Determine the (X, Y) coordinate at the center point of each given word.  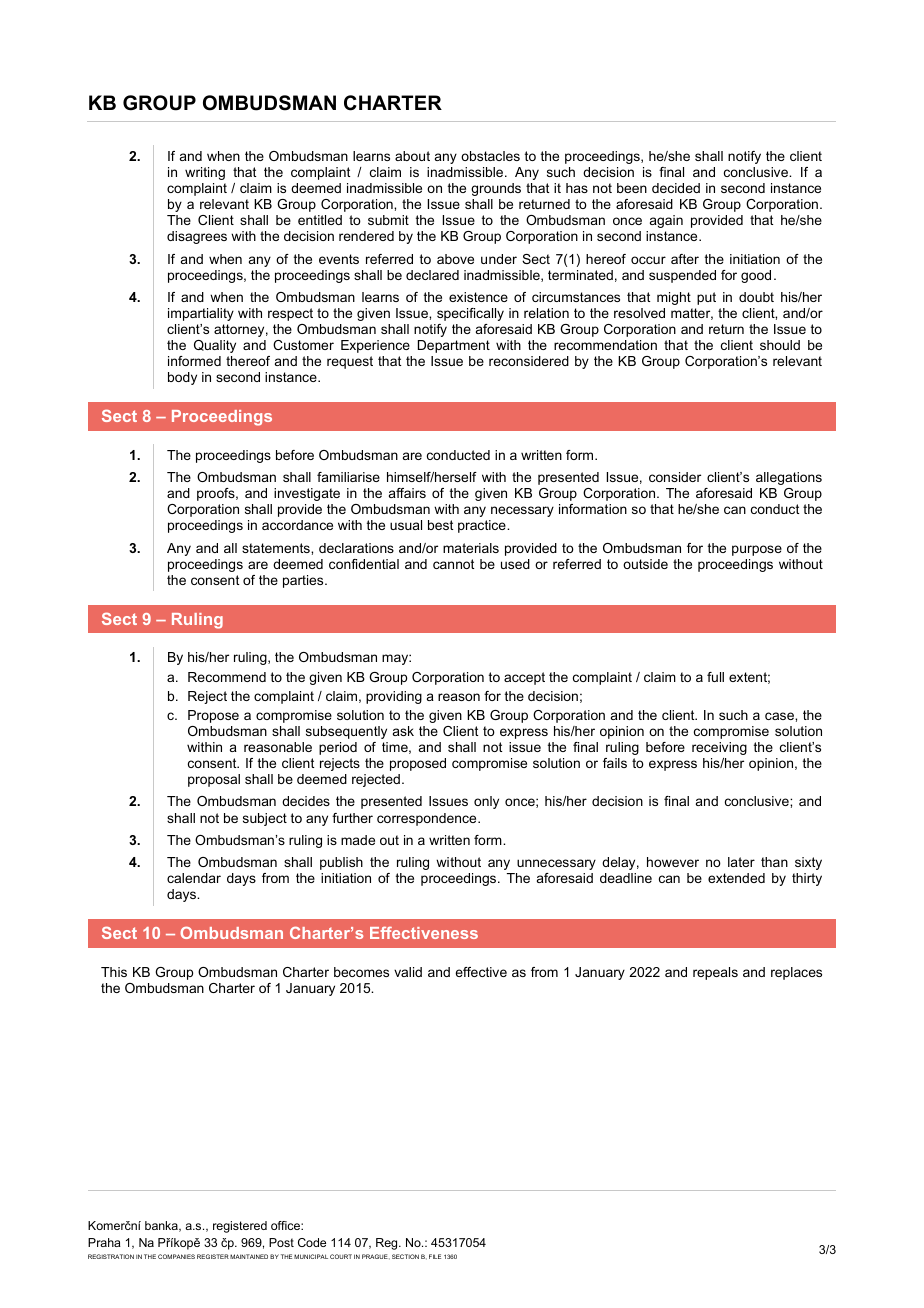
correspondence (428, 819)
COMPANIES (176, 1256)
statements (277, 548)
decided (676, 188)
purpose (757, 550)
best (440, 525)
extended (736, 878)
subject (265, 819)
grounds (496, 189)
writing (205, 173)
